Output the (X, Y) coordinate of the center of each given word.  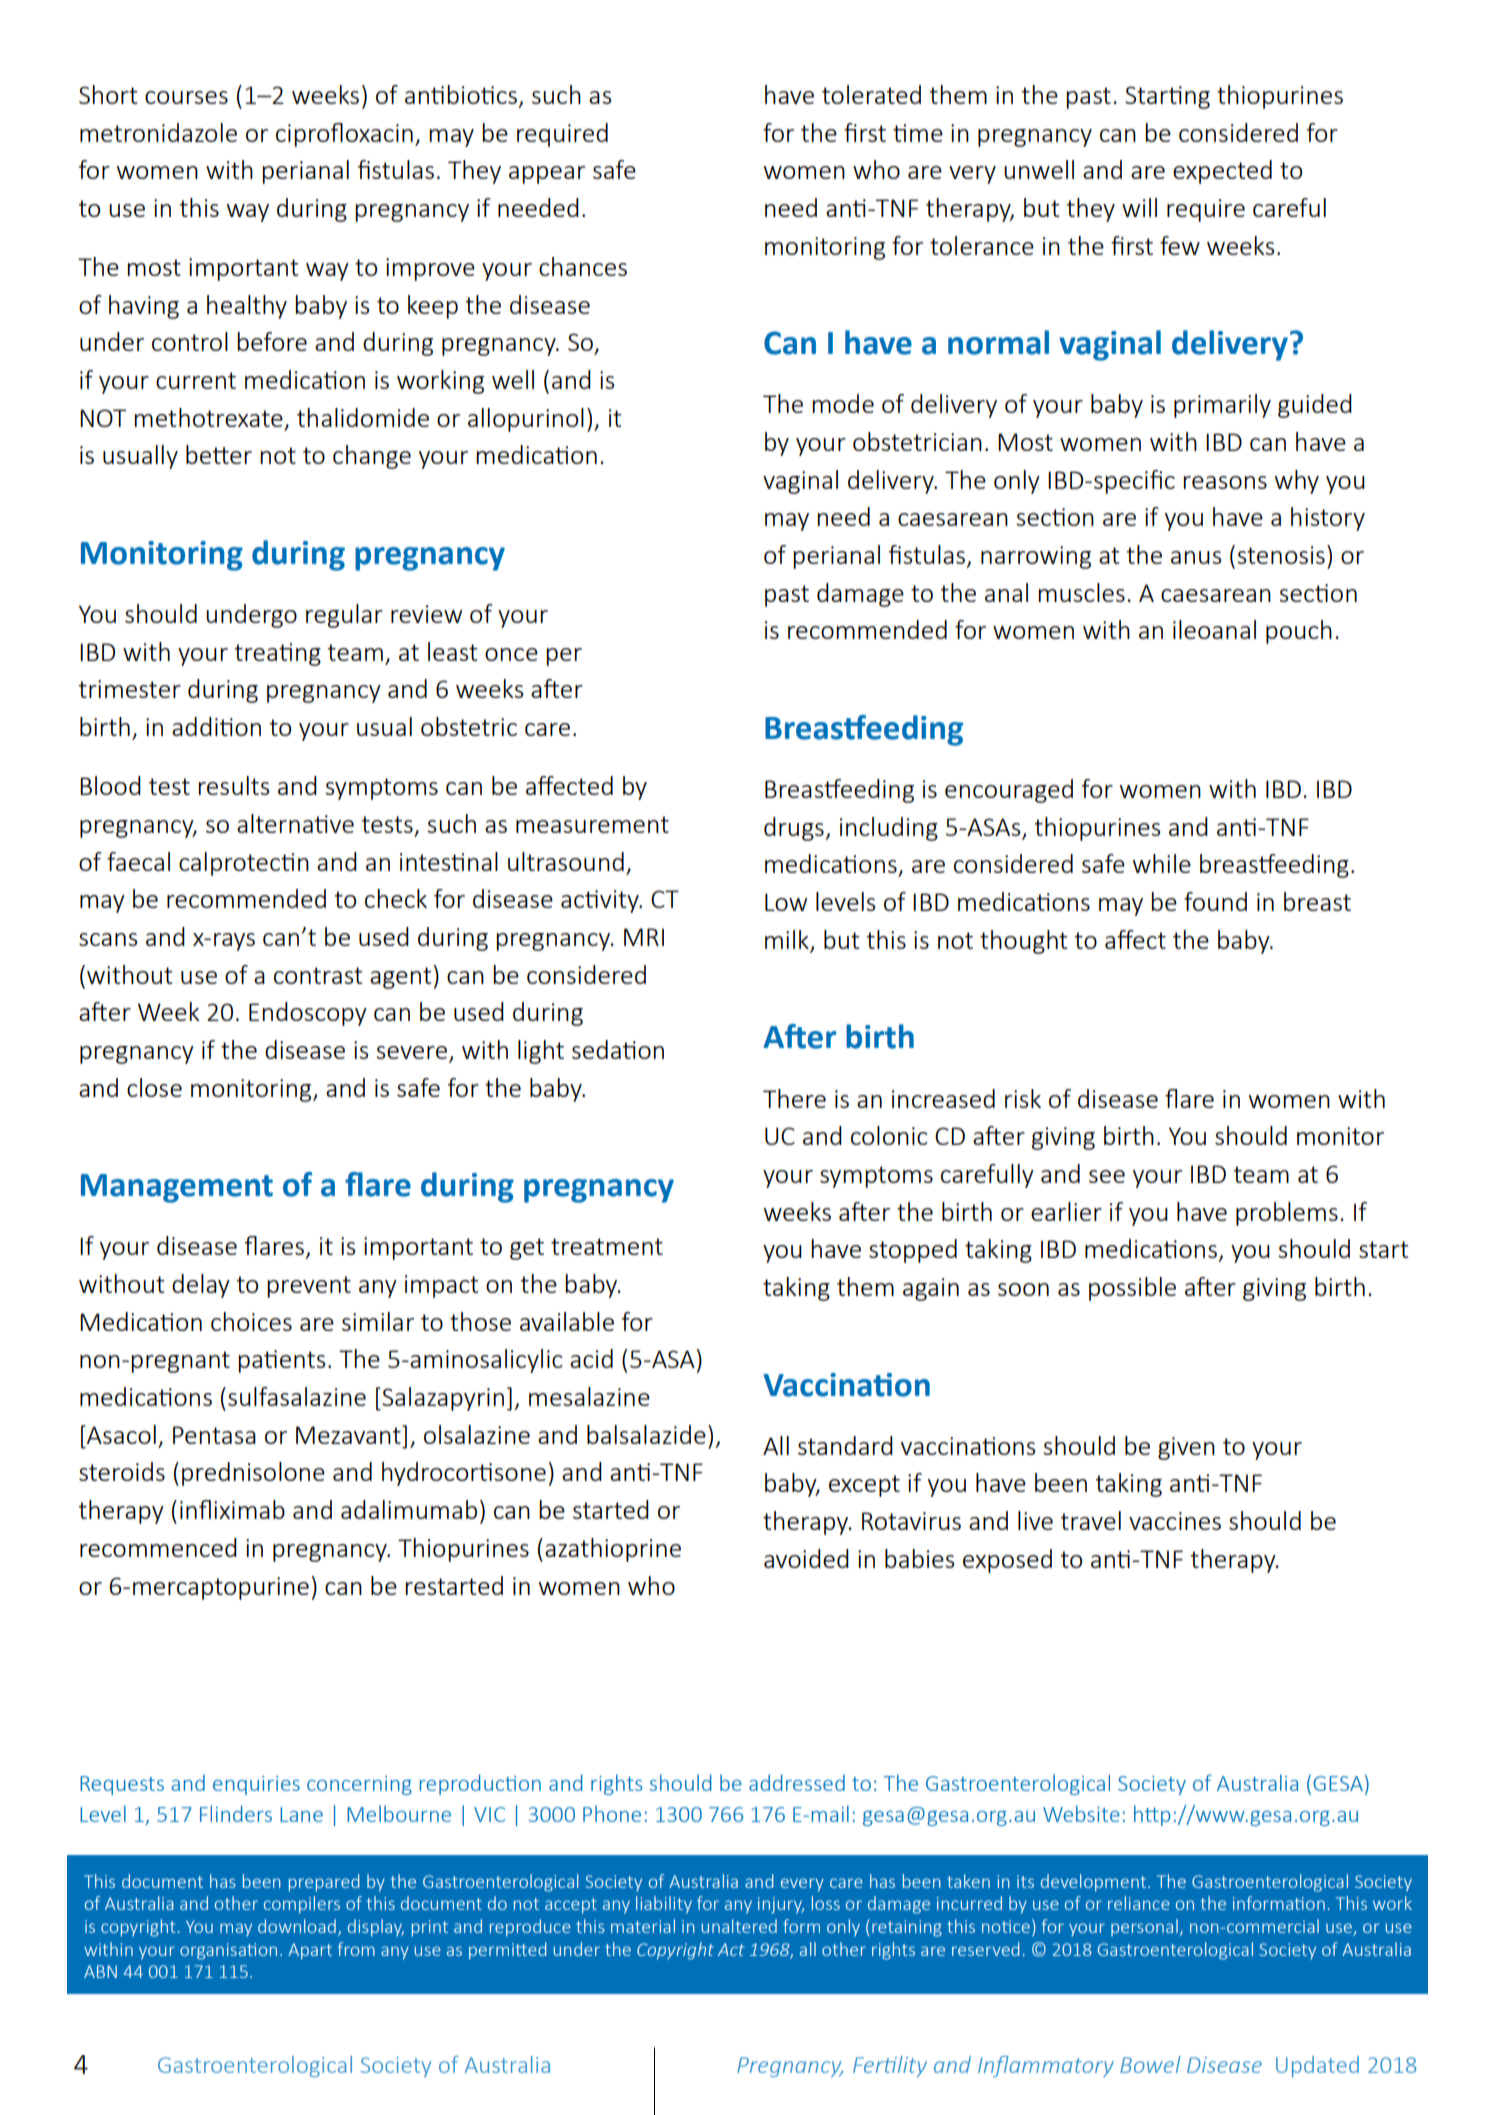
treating (278, 654)
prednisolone (253, 1474)
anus (1196, 557)
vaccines (1175, 1521)
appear (547, 175)
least (453, 651)
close (154, 1087)
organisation (228, 1951)
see (1107, 1176)
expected (1222, 172)
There (794, 1098)
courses (186, 97)
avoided (806, 1558)
